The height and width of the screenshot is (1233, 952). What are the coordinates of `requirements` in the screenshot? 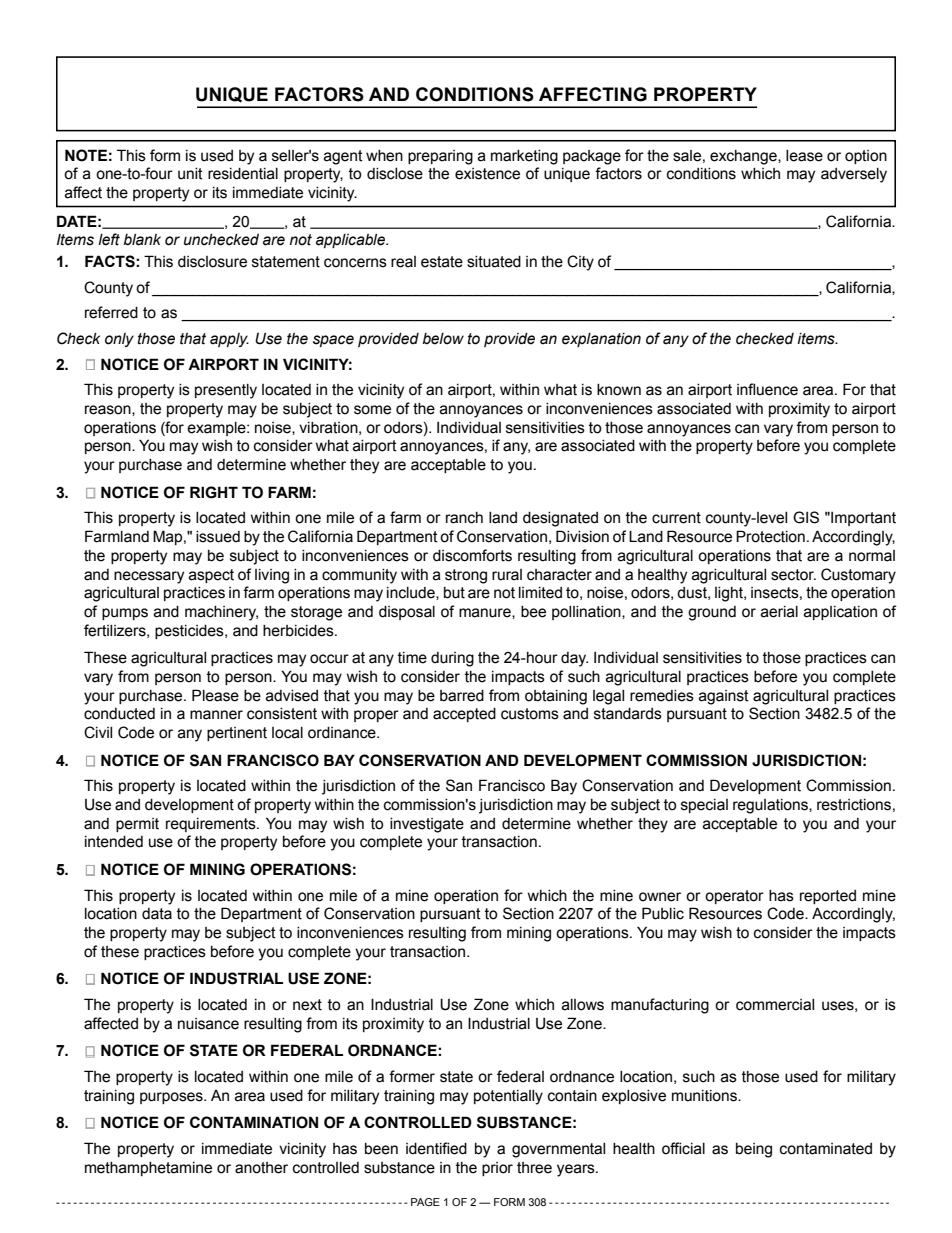 It's located at (212, 825).
